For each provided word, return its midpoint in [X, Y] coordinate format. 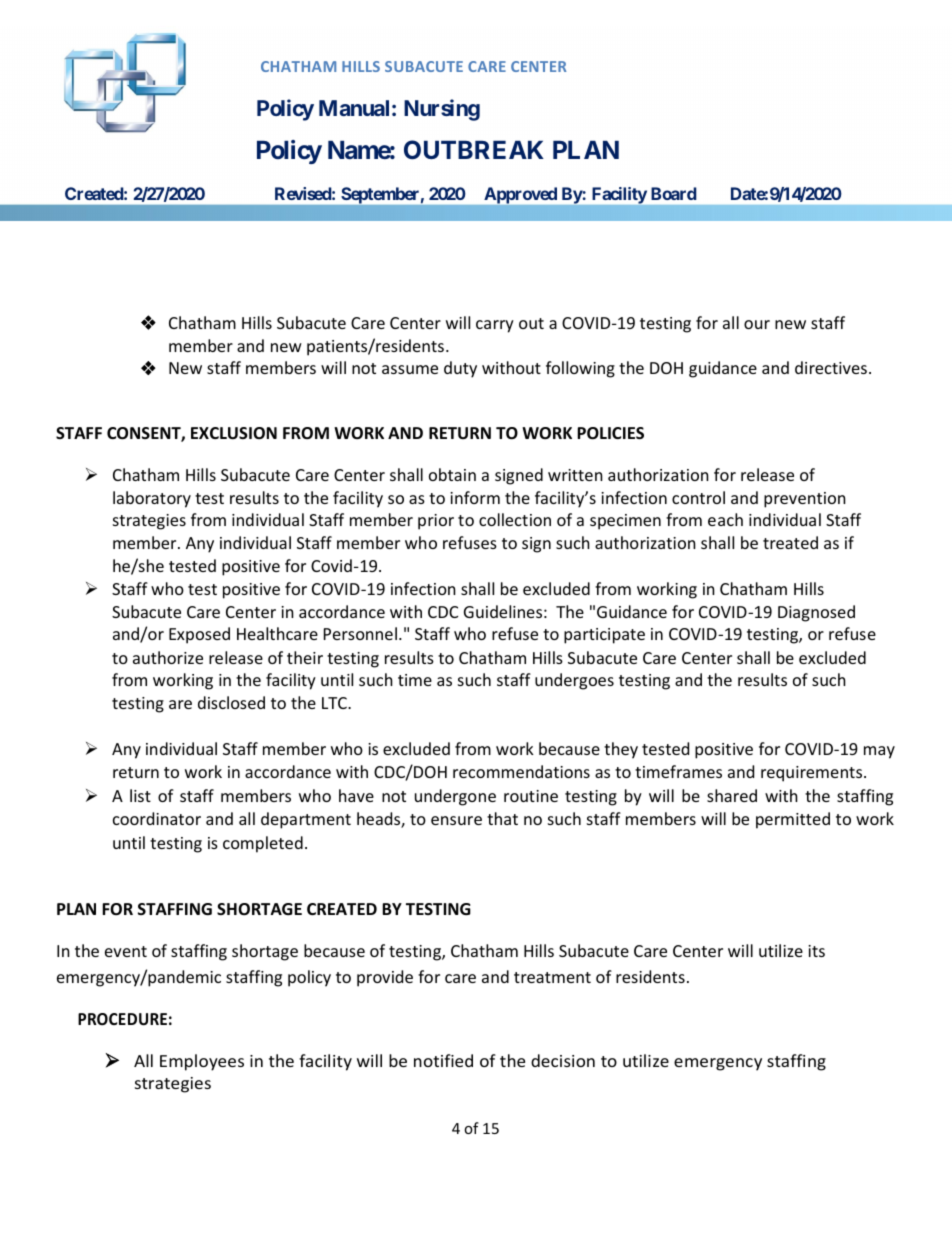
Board [674, 193]
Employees [202, 1062]
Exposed [199, 635]
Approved [520, 195]
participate [604, 636]
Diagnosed [816, 613]
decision [563, 1060]
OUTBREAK [474, 150]
